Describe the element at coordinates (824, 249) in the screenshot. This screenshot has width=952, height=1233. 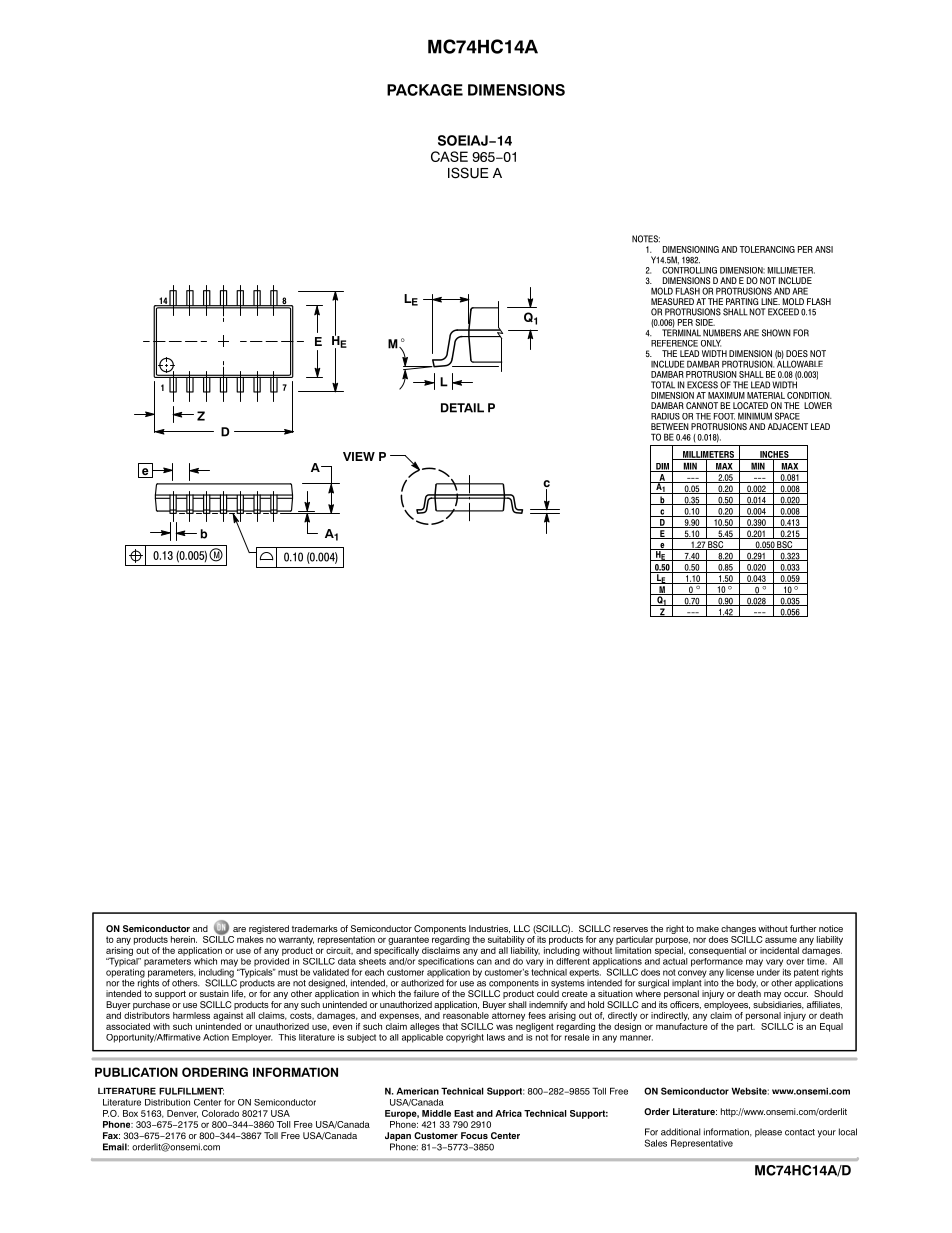
I see `ANSI` at that location.
